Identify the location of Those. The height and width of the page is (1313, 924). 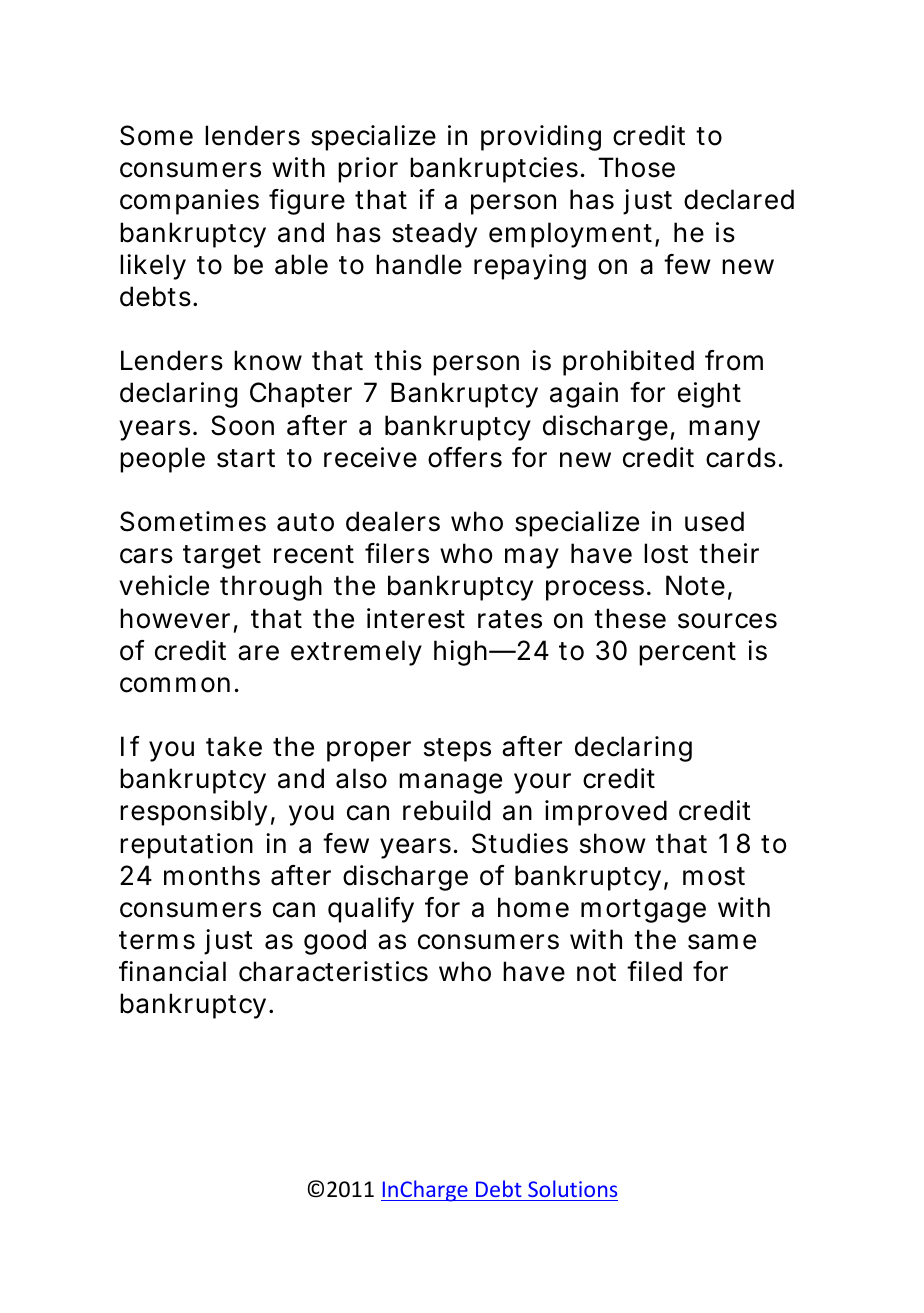
(636, 167).
